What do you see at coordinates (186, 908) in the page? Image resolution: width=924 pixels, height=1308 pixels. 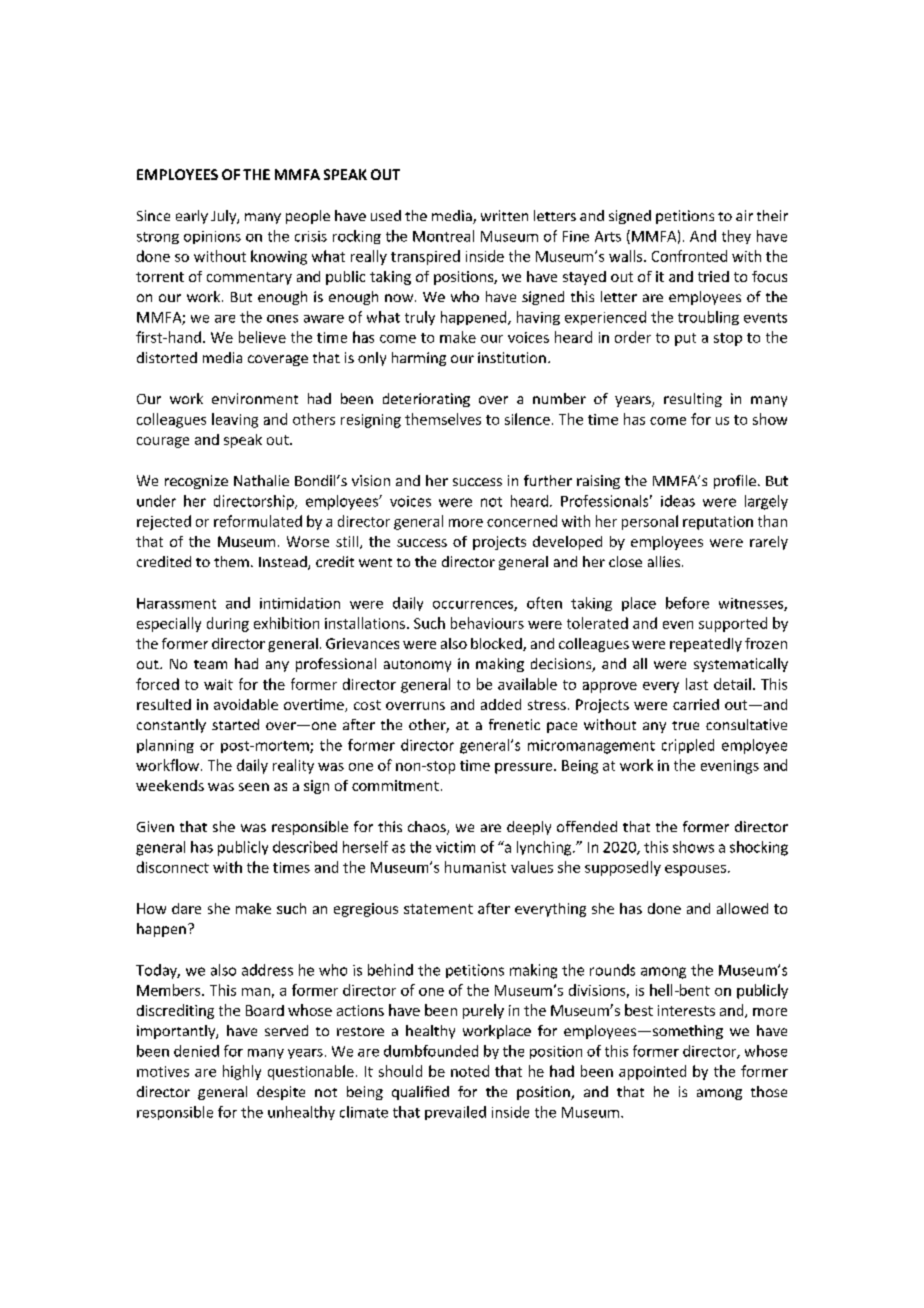 I see `dare` at bounding box center [186, 908].
